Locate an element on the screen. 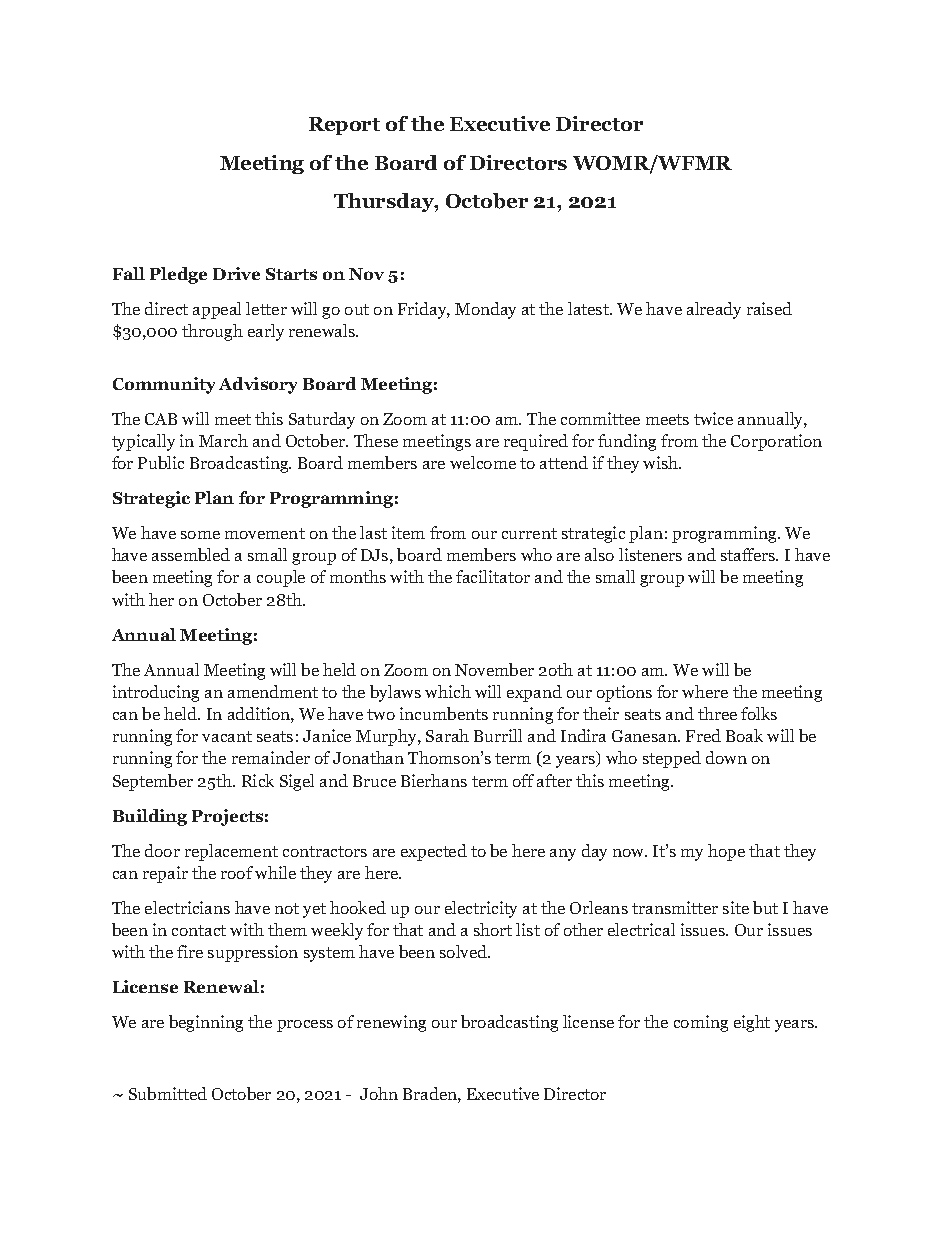  March is located at coordinates (223, 440).
